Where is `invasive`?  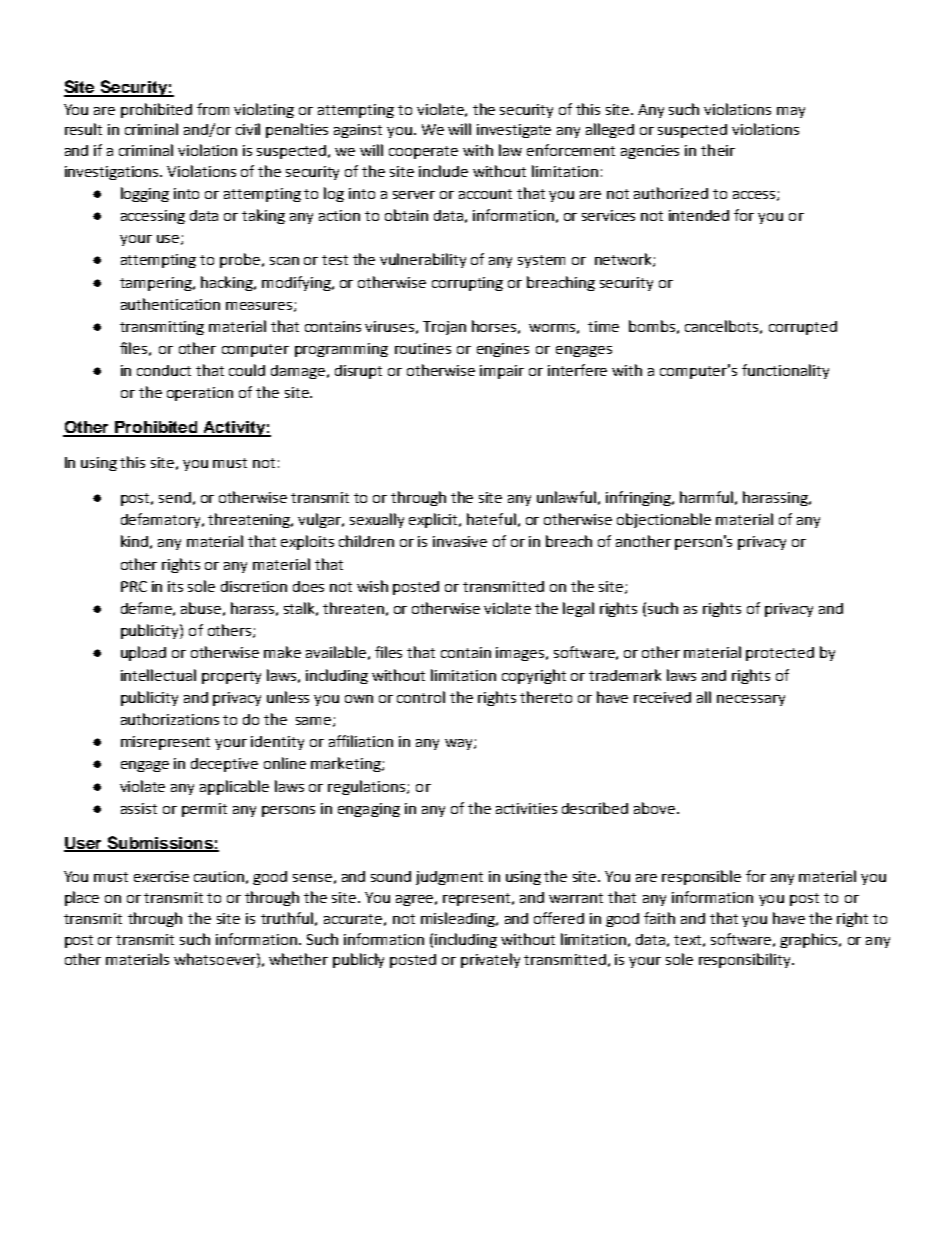
invasive is located at coordinates (460, 541).
